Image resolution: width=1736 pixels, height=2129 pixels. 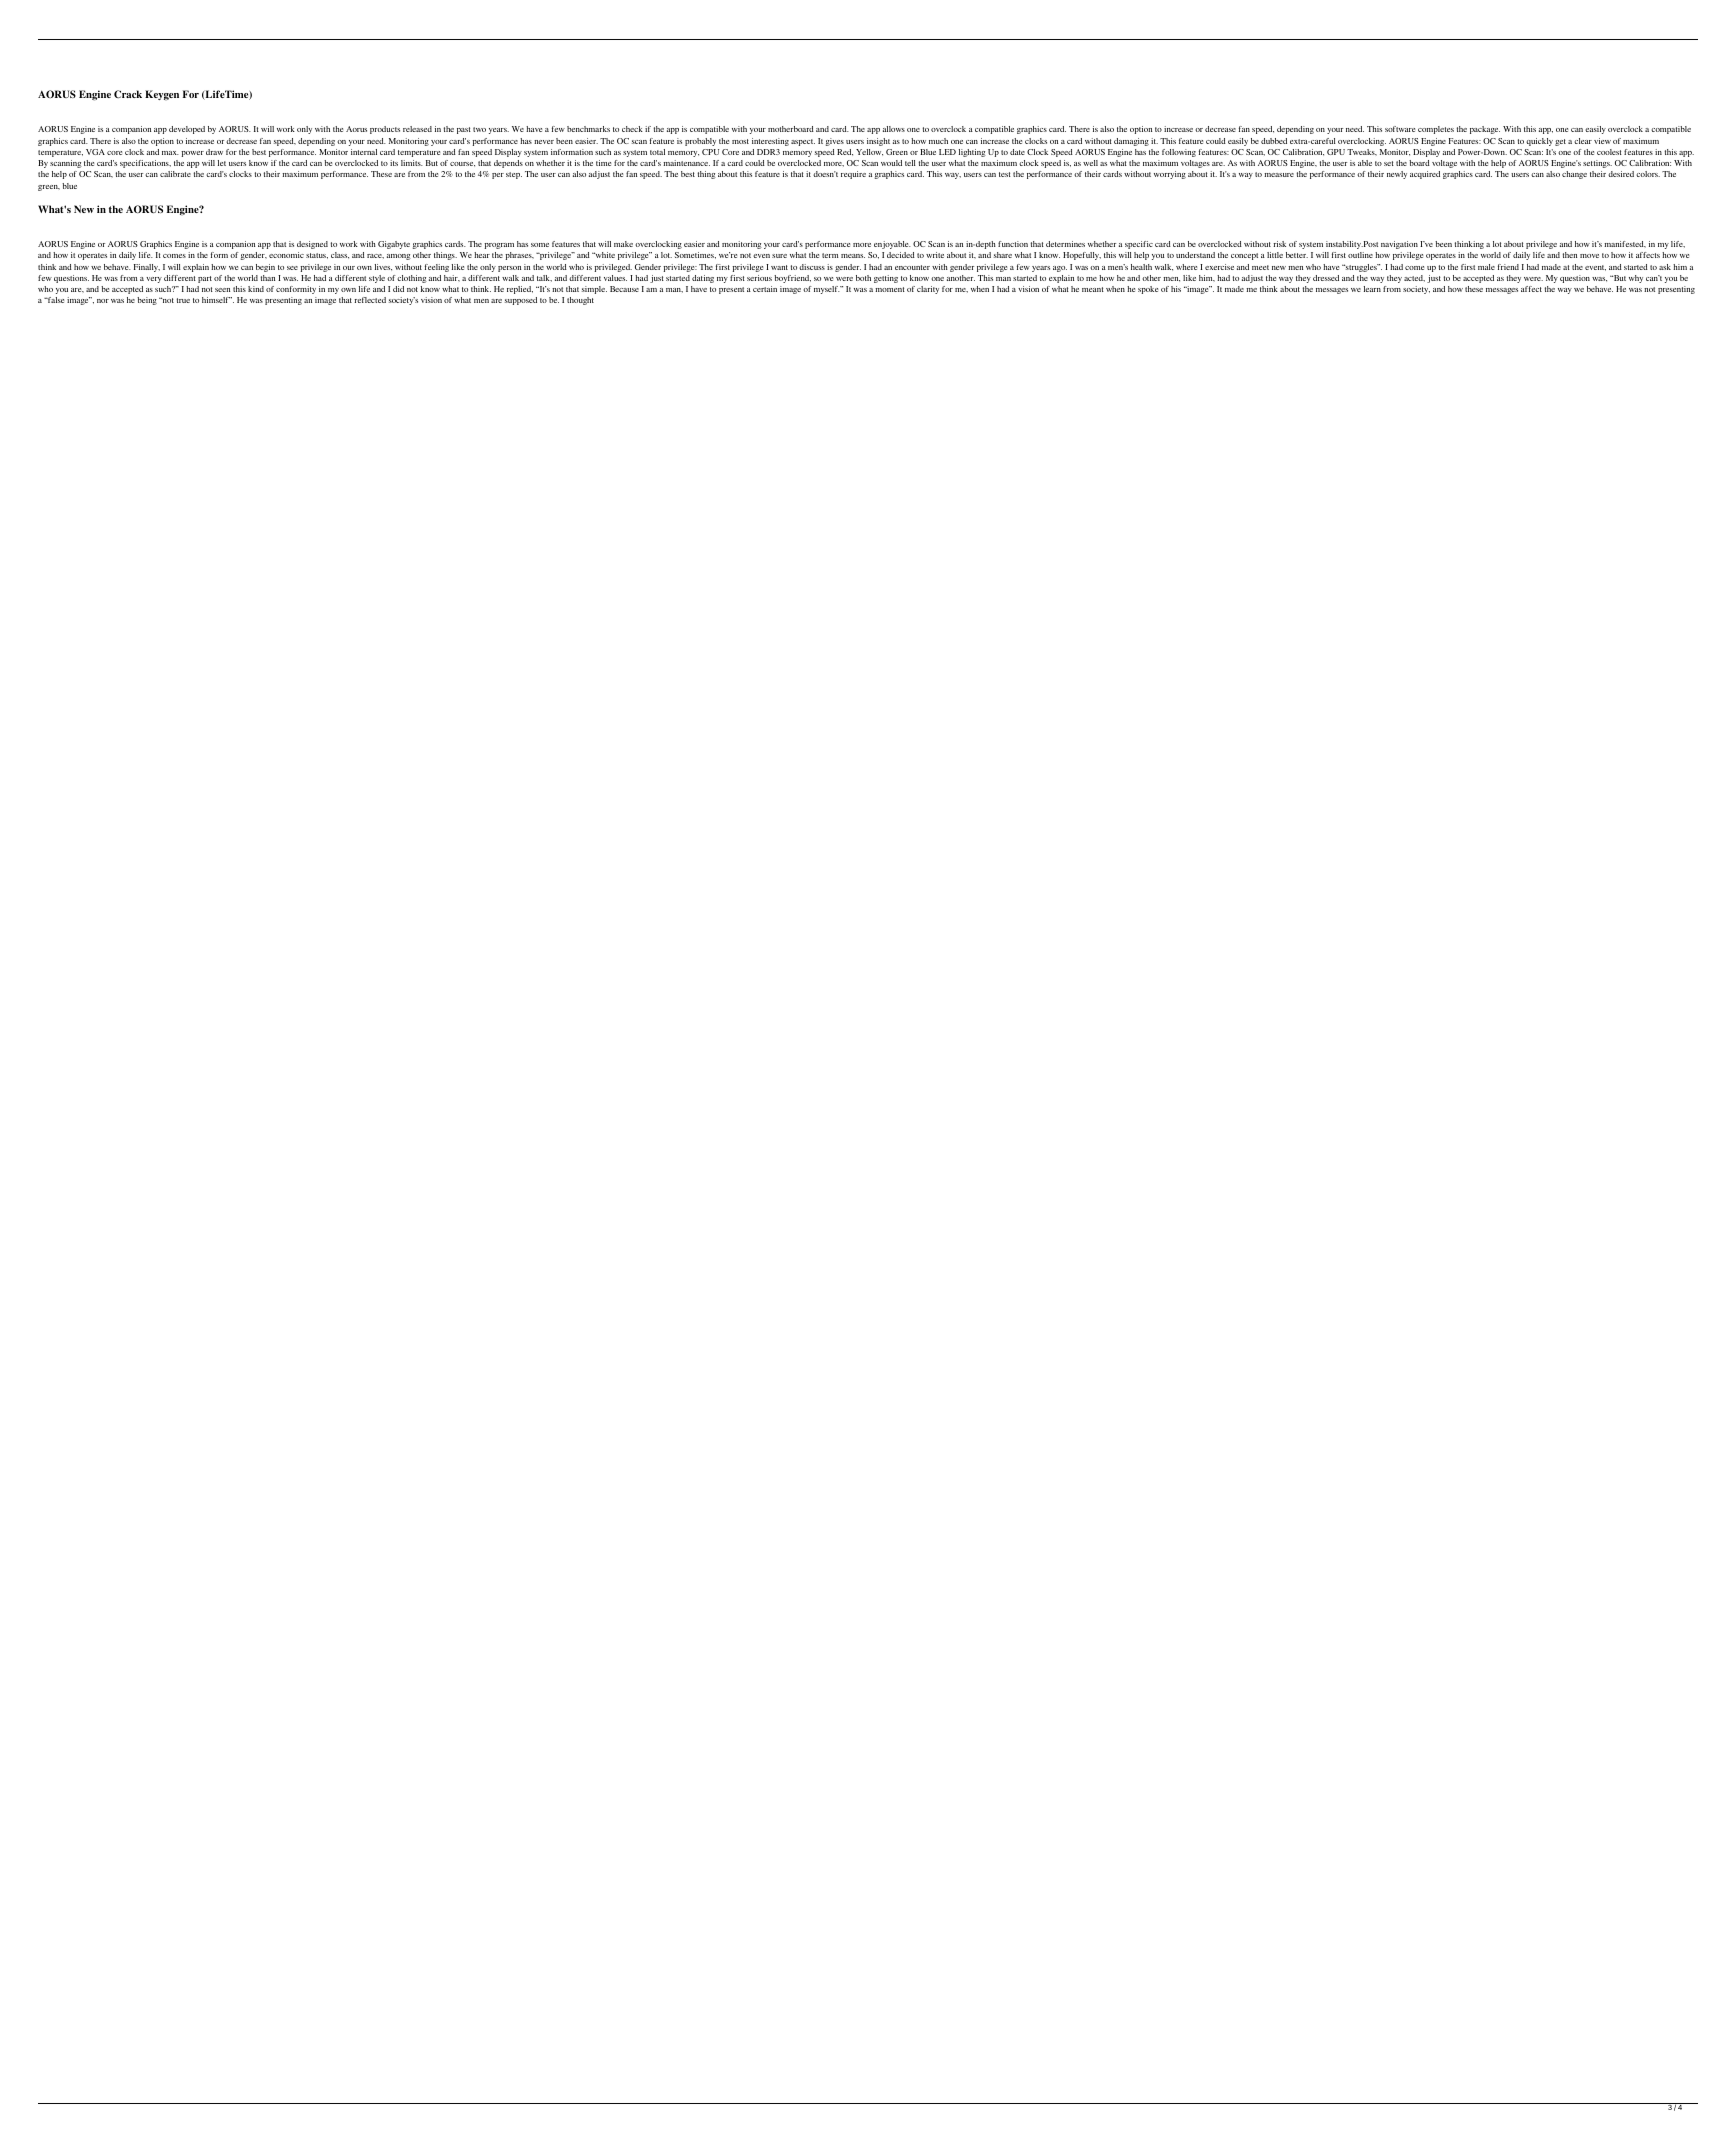 I want to click on settings, so click(x=1597, y=164).
